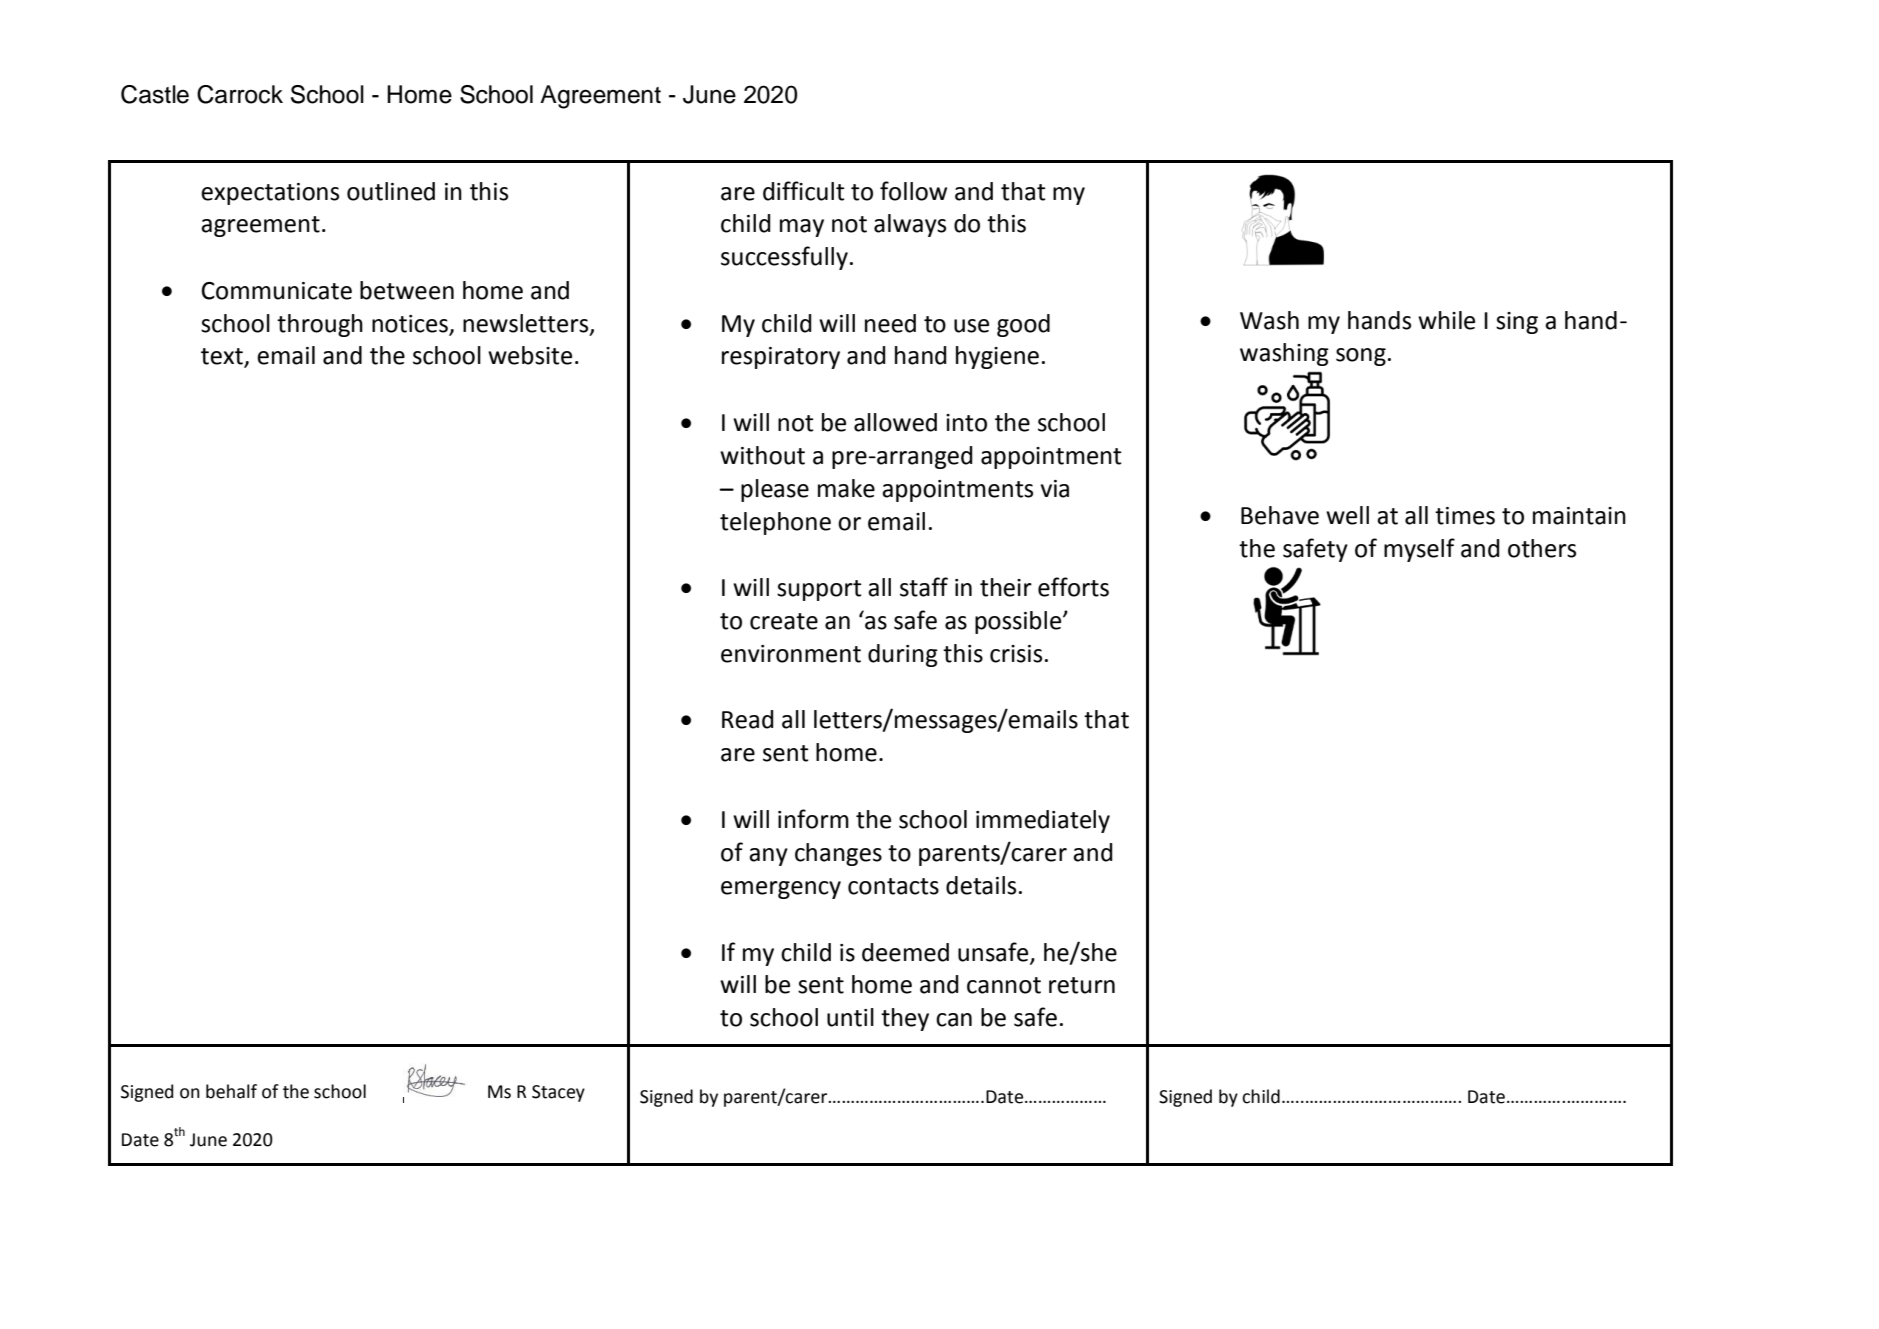 This screenshot has width=1879, height=1329. What do you see at coordinates (895, 422) in the screenshot?
I see `allowed` at bounding box center [895, 422].
